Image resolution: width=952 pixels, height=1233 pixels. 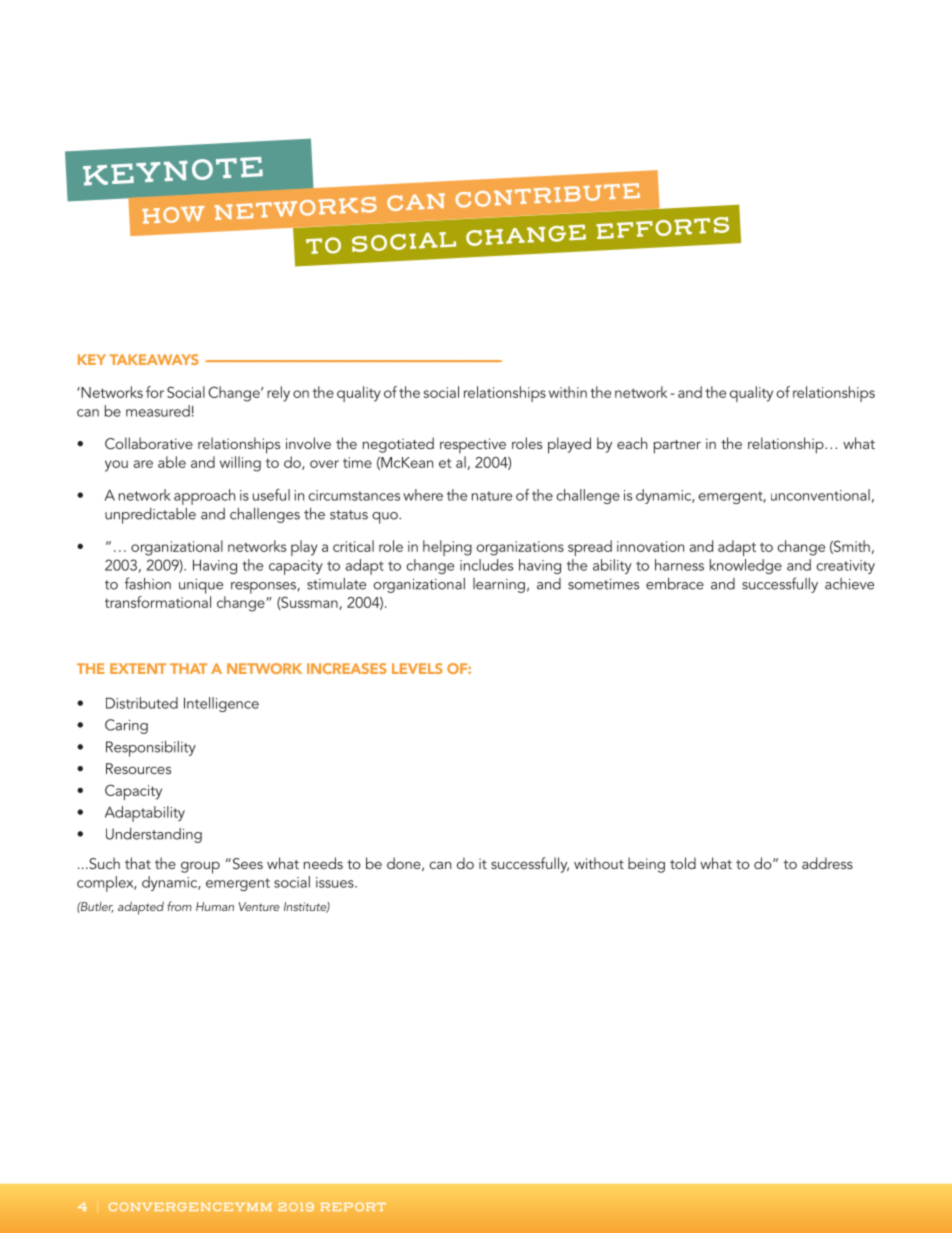 What do you see at coordinates (746, 566) in the document?
I see `knowledge` at bounding box center [746, 566].
